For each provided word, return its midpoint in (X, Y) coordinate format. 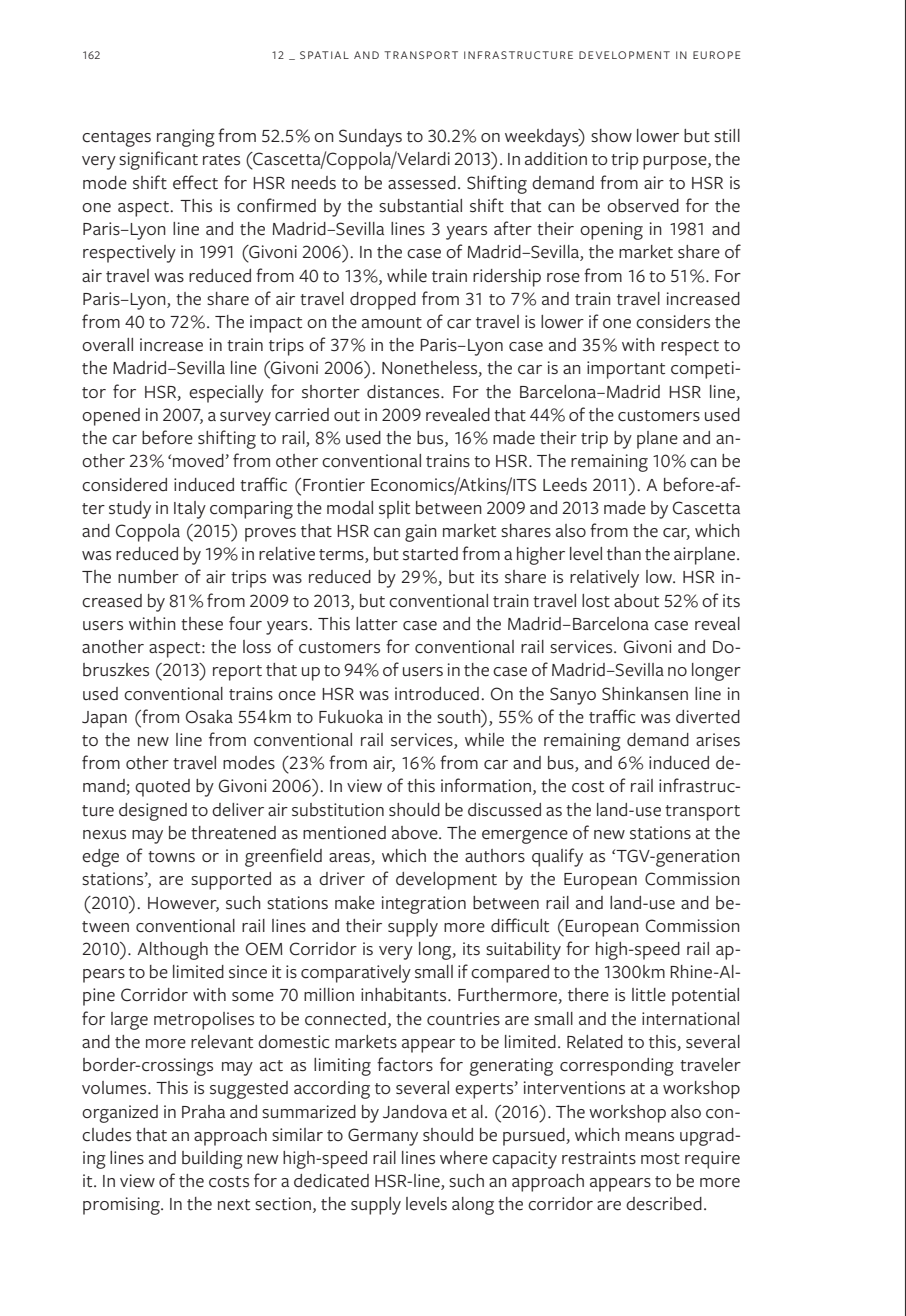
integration (424, 905)
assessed (422, 183)
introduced (437, 694)
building (212, 1160)
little (649, 995)
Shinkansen (645, 694)
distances (404, 392)
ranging (186, 138)
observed (643, 206)
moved (199, 461)
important (626, 370)
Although (172, 951)
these (202, 624)
